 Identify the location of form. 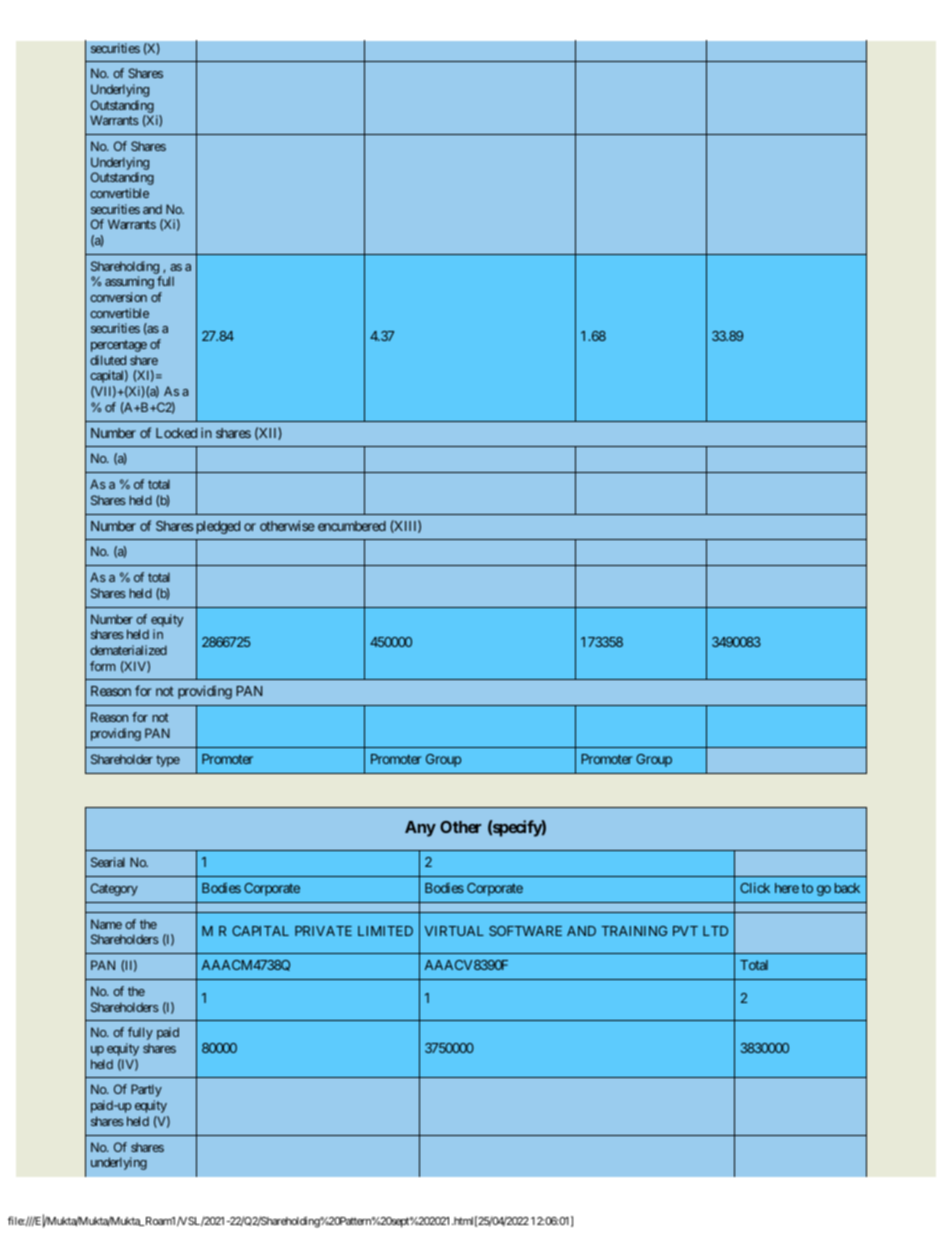
(103, 666).
